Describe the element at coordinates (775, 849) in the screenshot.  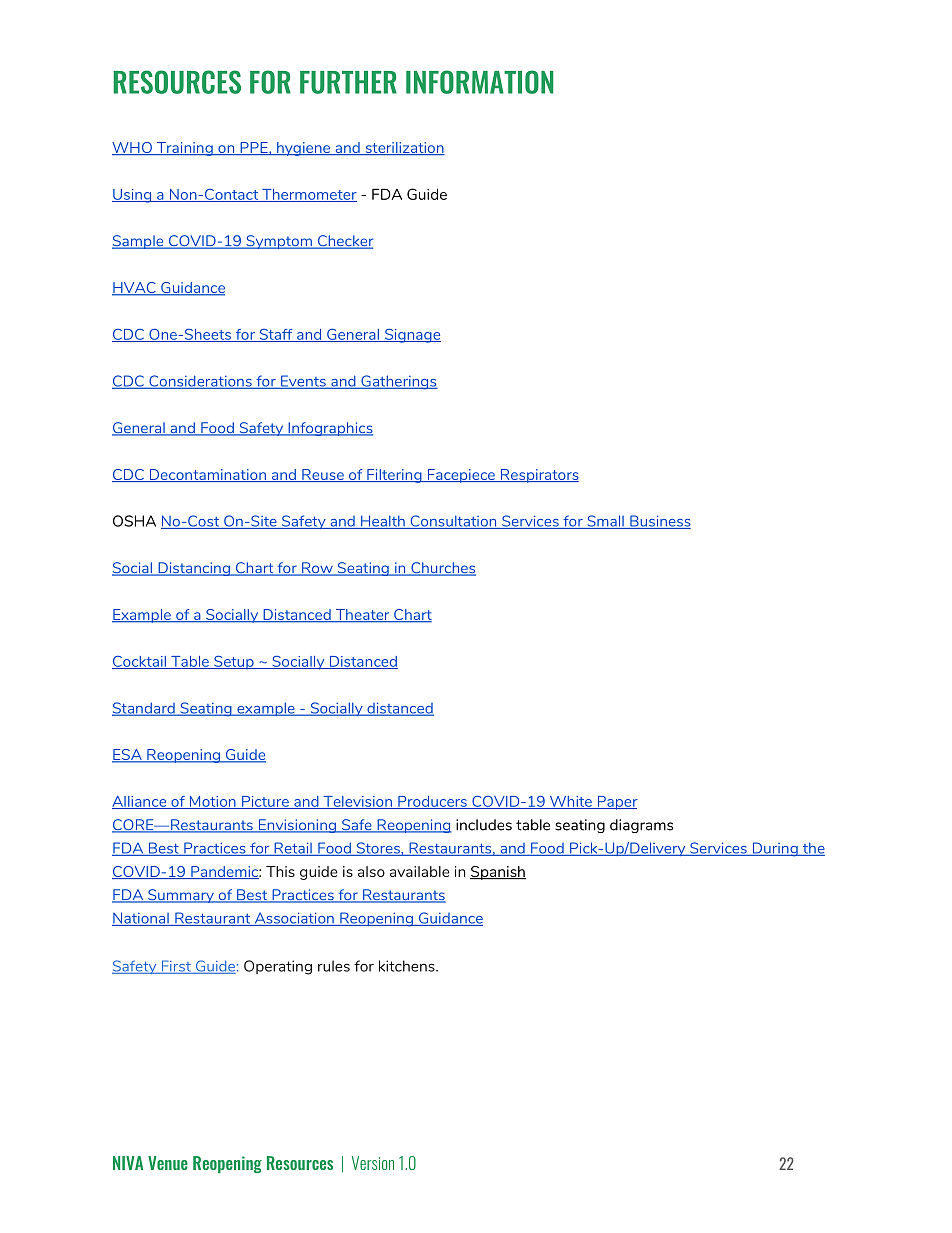
I see `During` at that location.
